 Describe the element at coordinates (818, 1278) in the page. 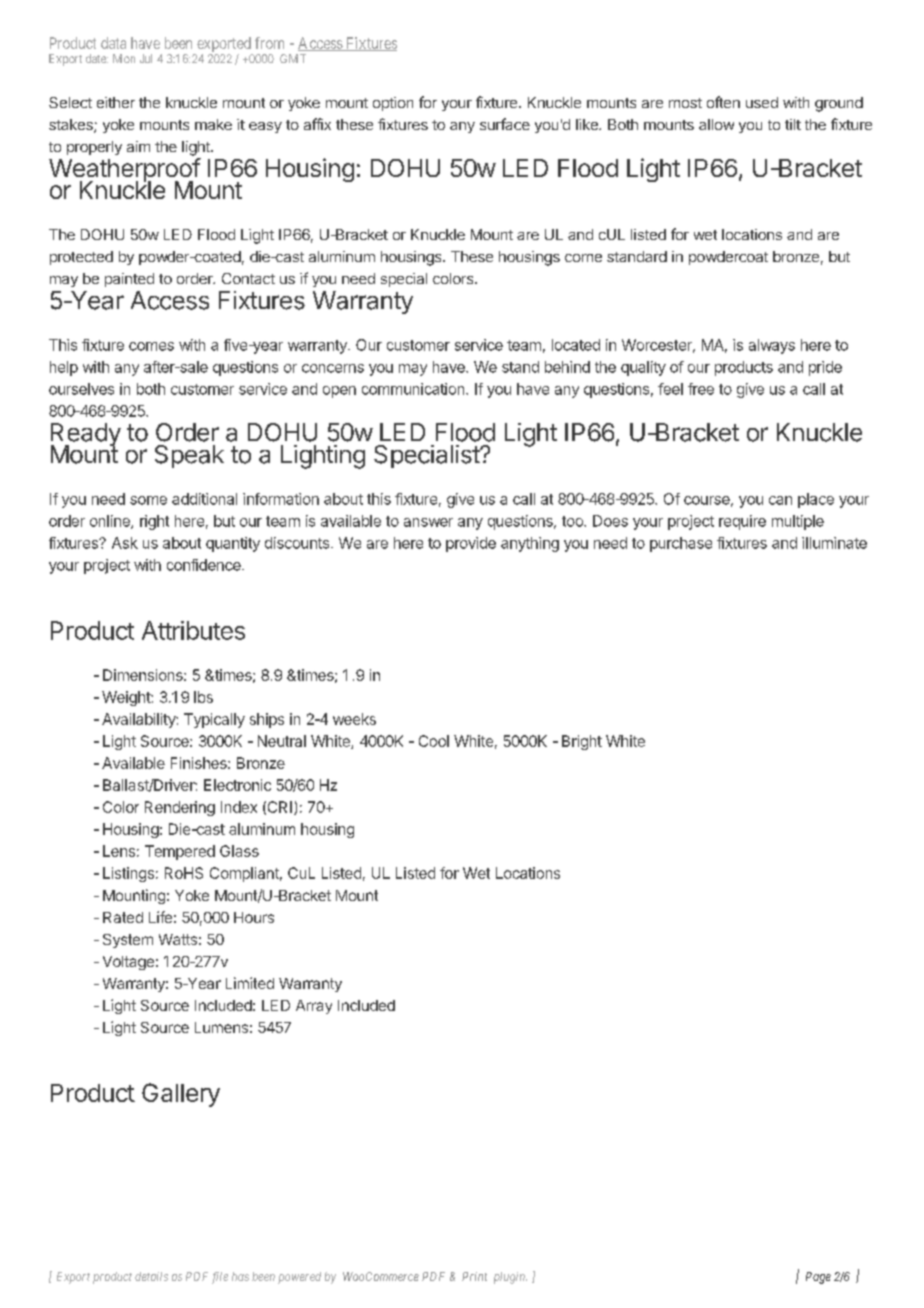

I see `Page` at that location.
